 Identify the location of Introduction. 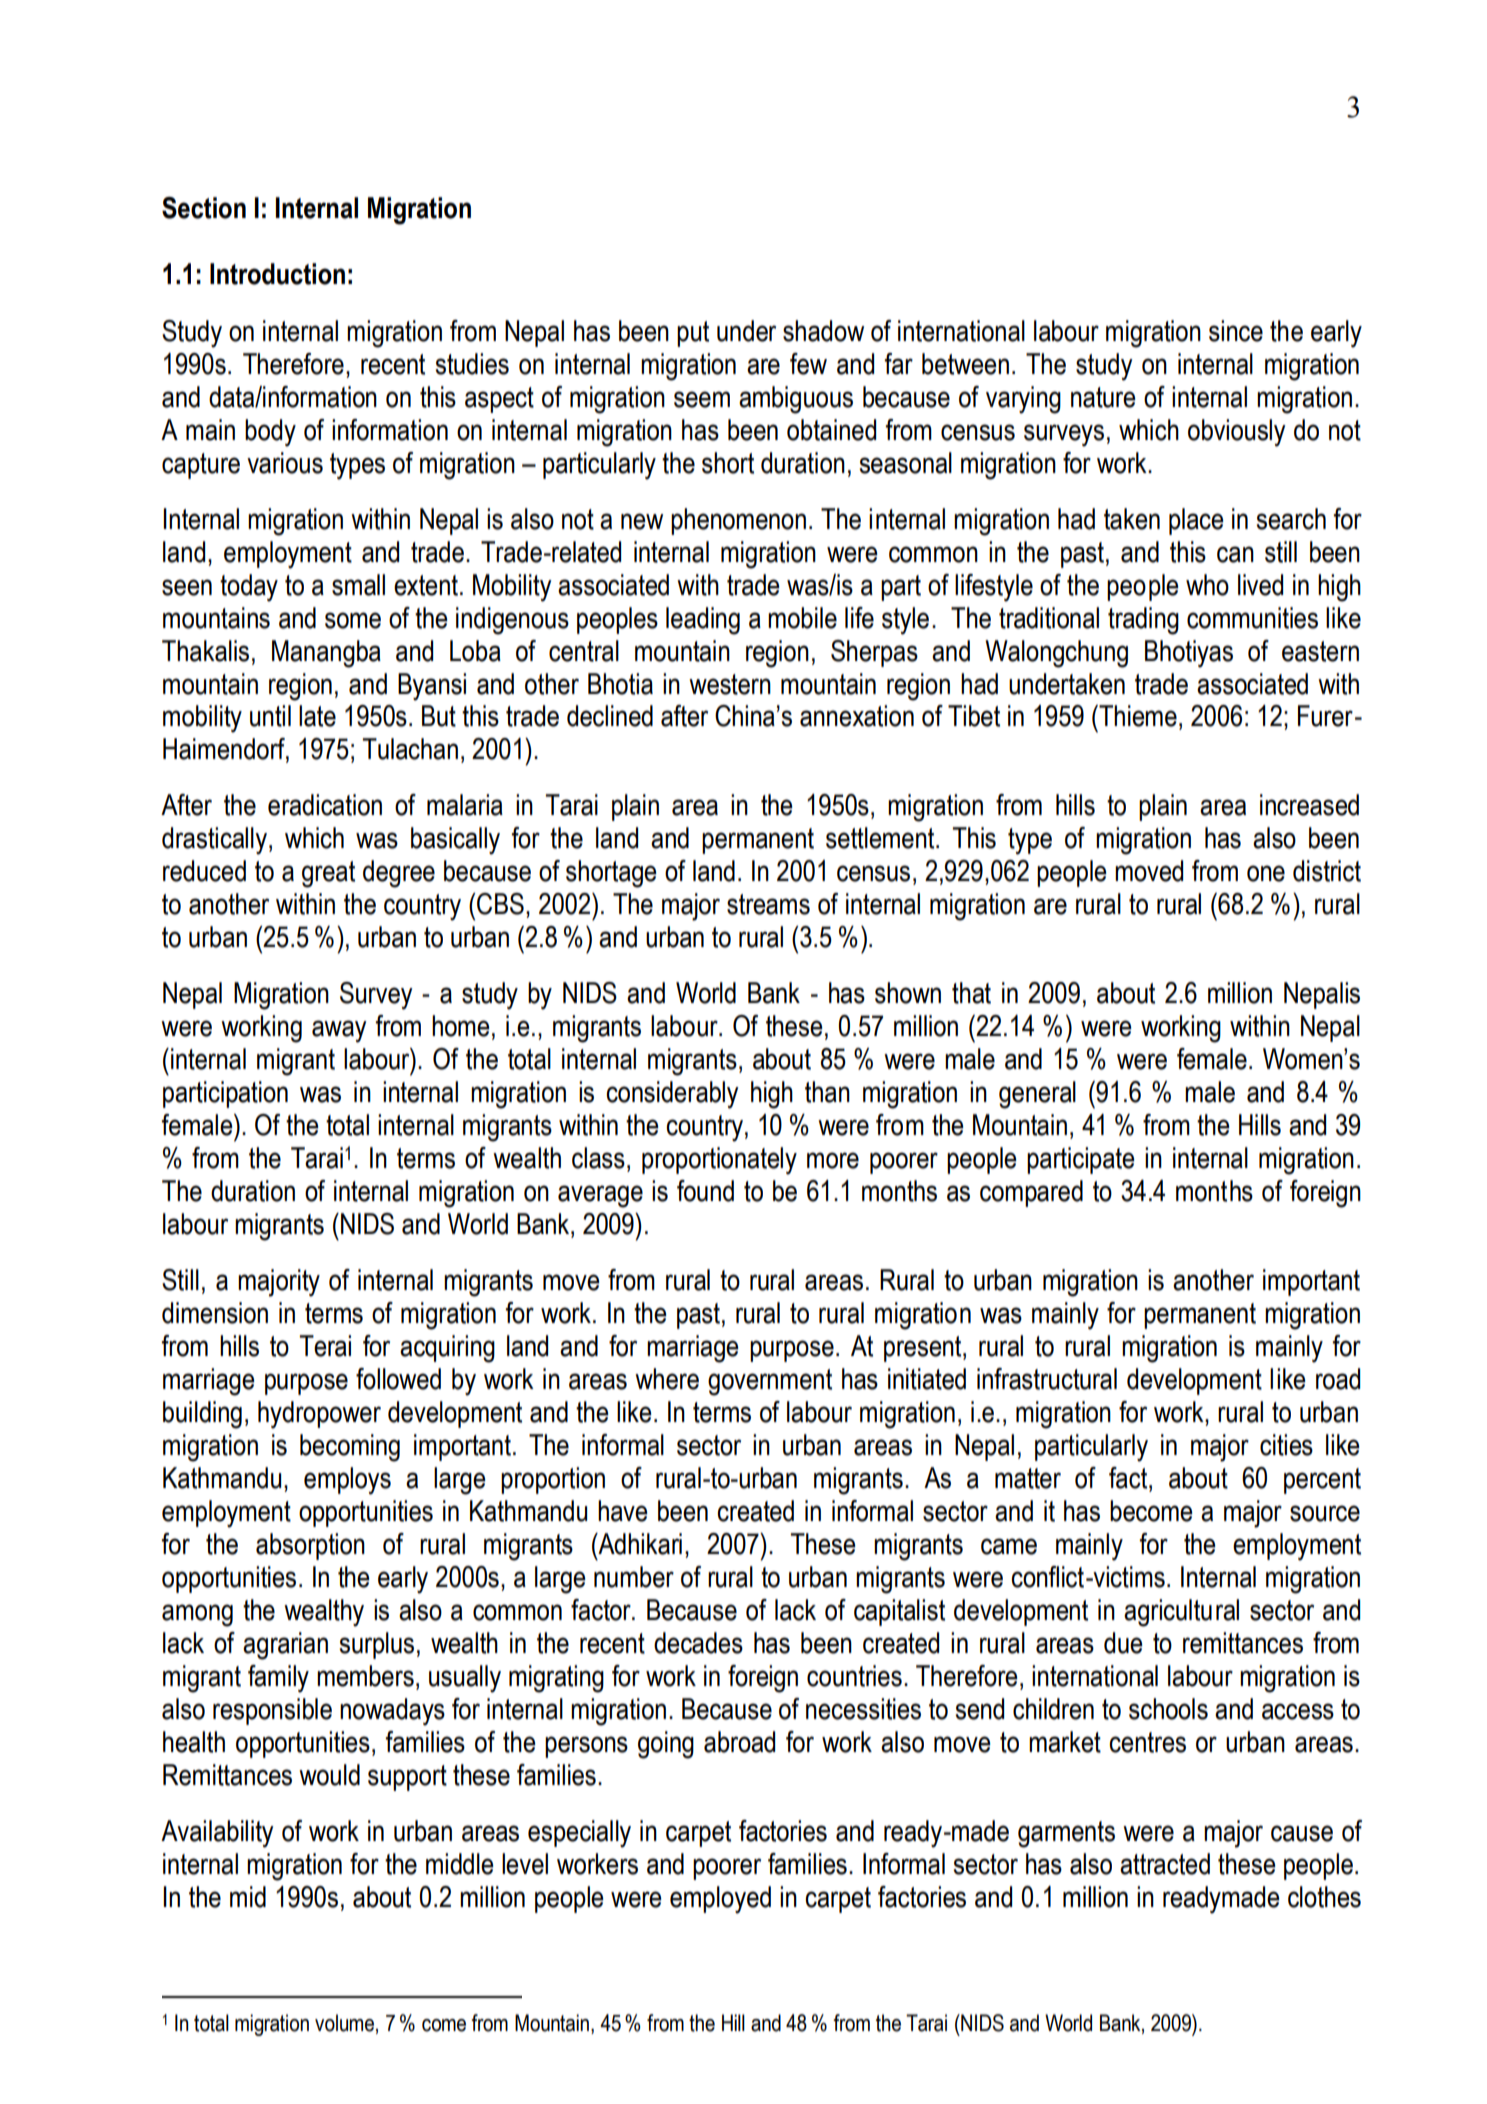
(277, 274).
